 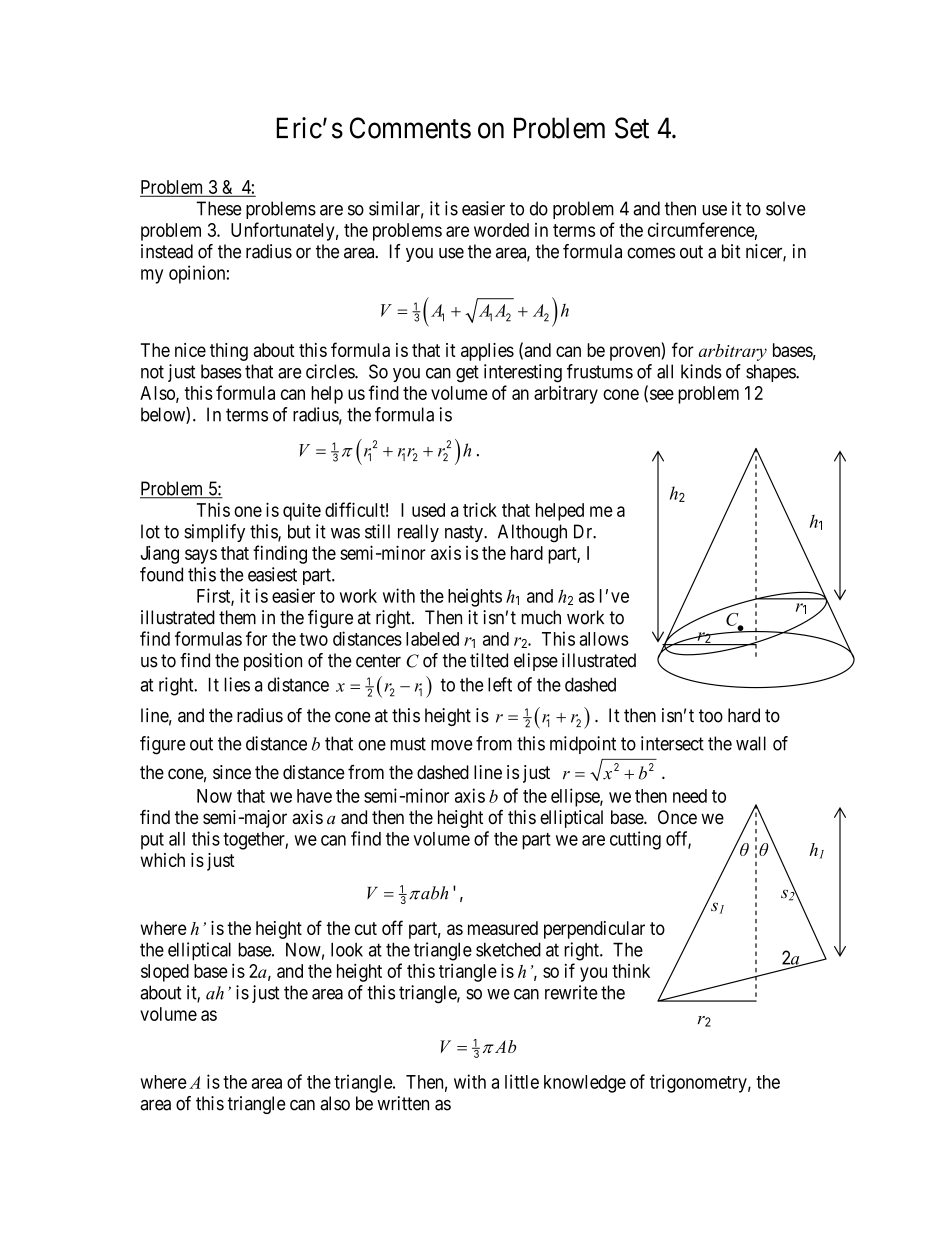 I want to click on These, so click(x=219, y=208).
